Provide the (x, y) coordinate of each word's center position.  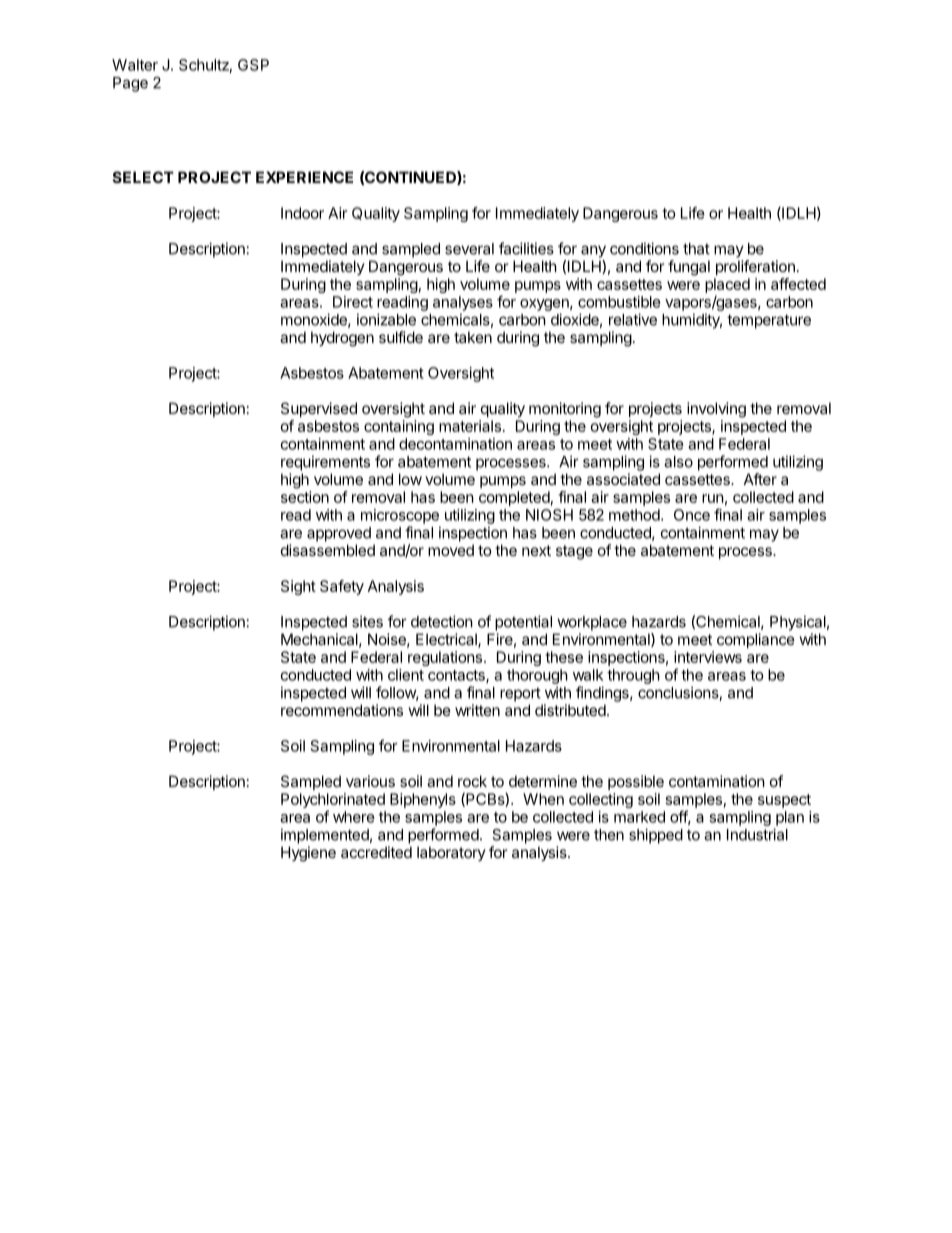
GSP (253, 65)
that (696, 249)
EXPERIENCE (304, 177)
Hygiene (308, 854)
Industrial (757, 834)
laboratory (451, 853)
